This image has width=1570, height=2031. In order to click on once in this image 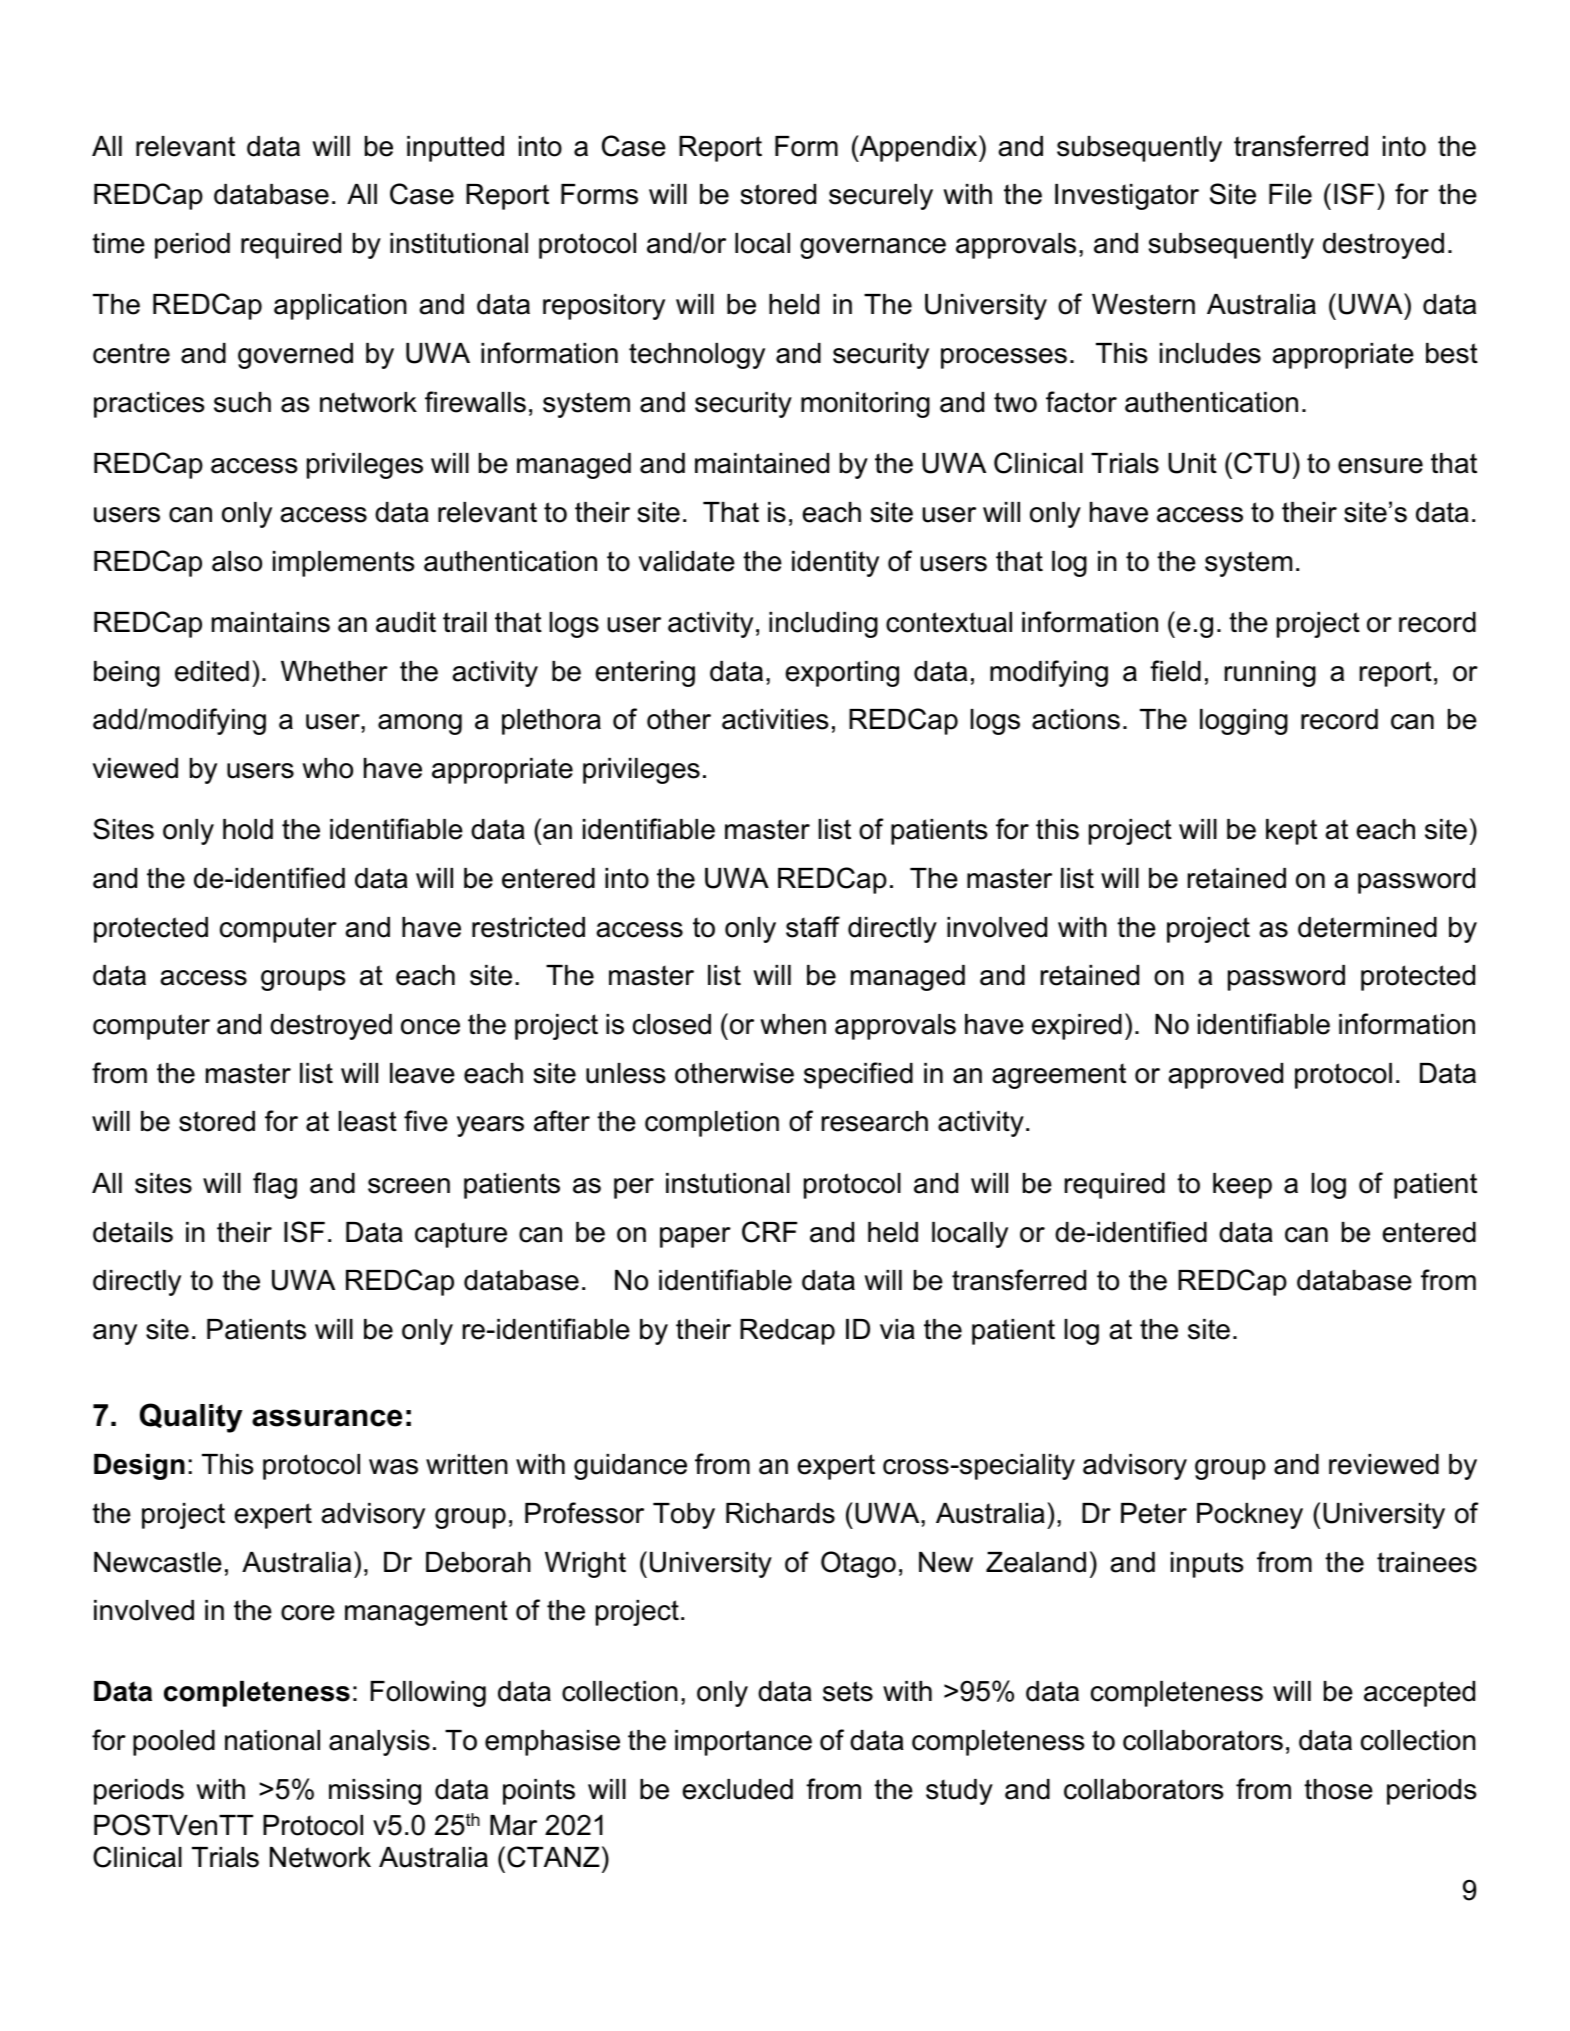, I will do `click(430, 1027)`.
